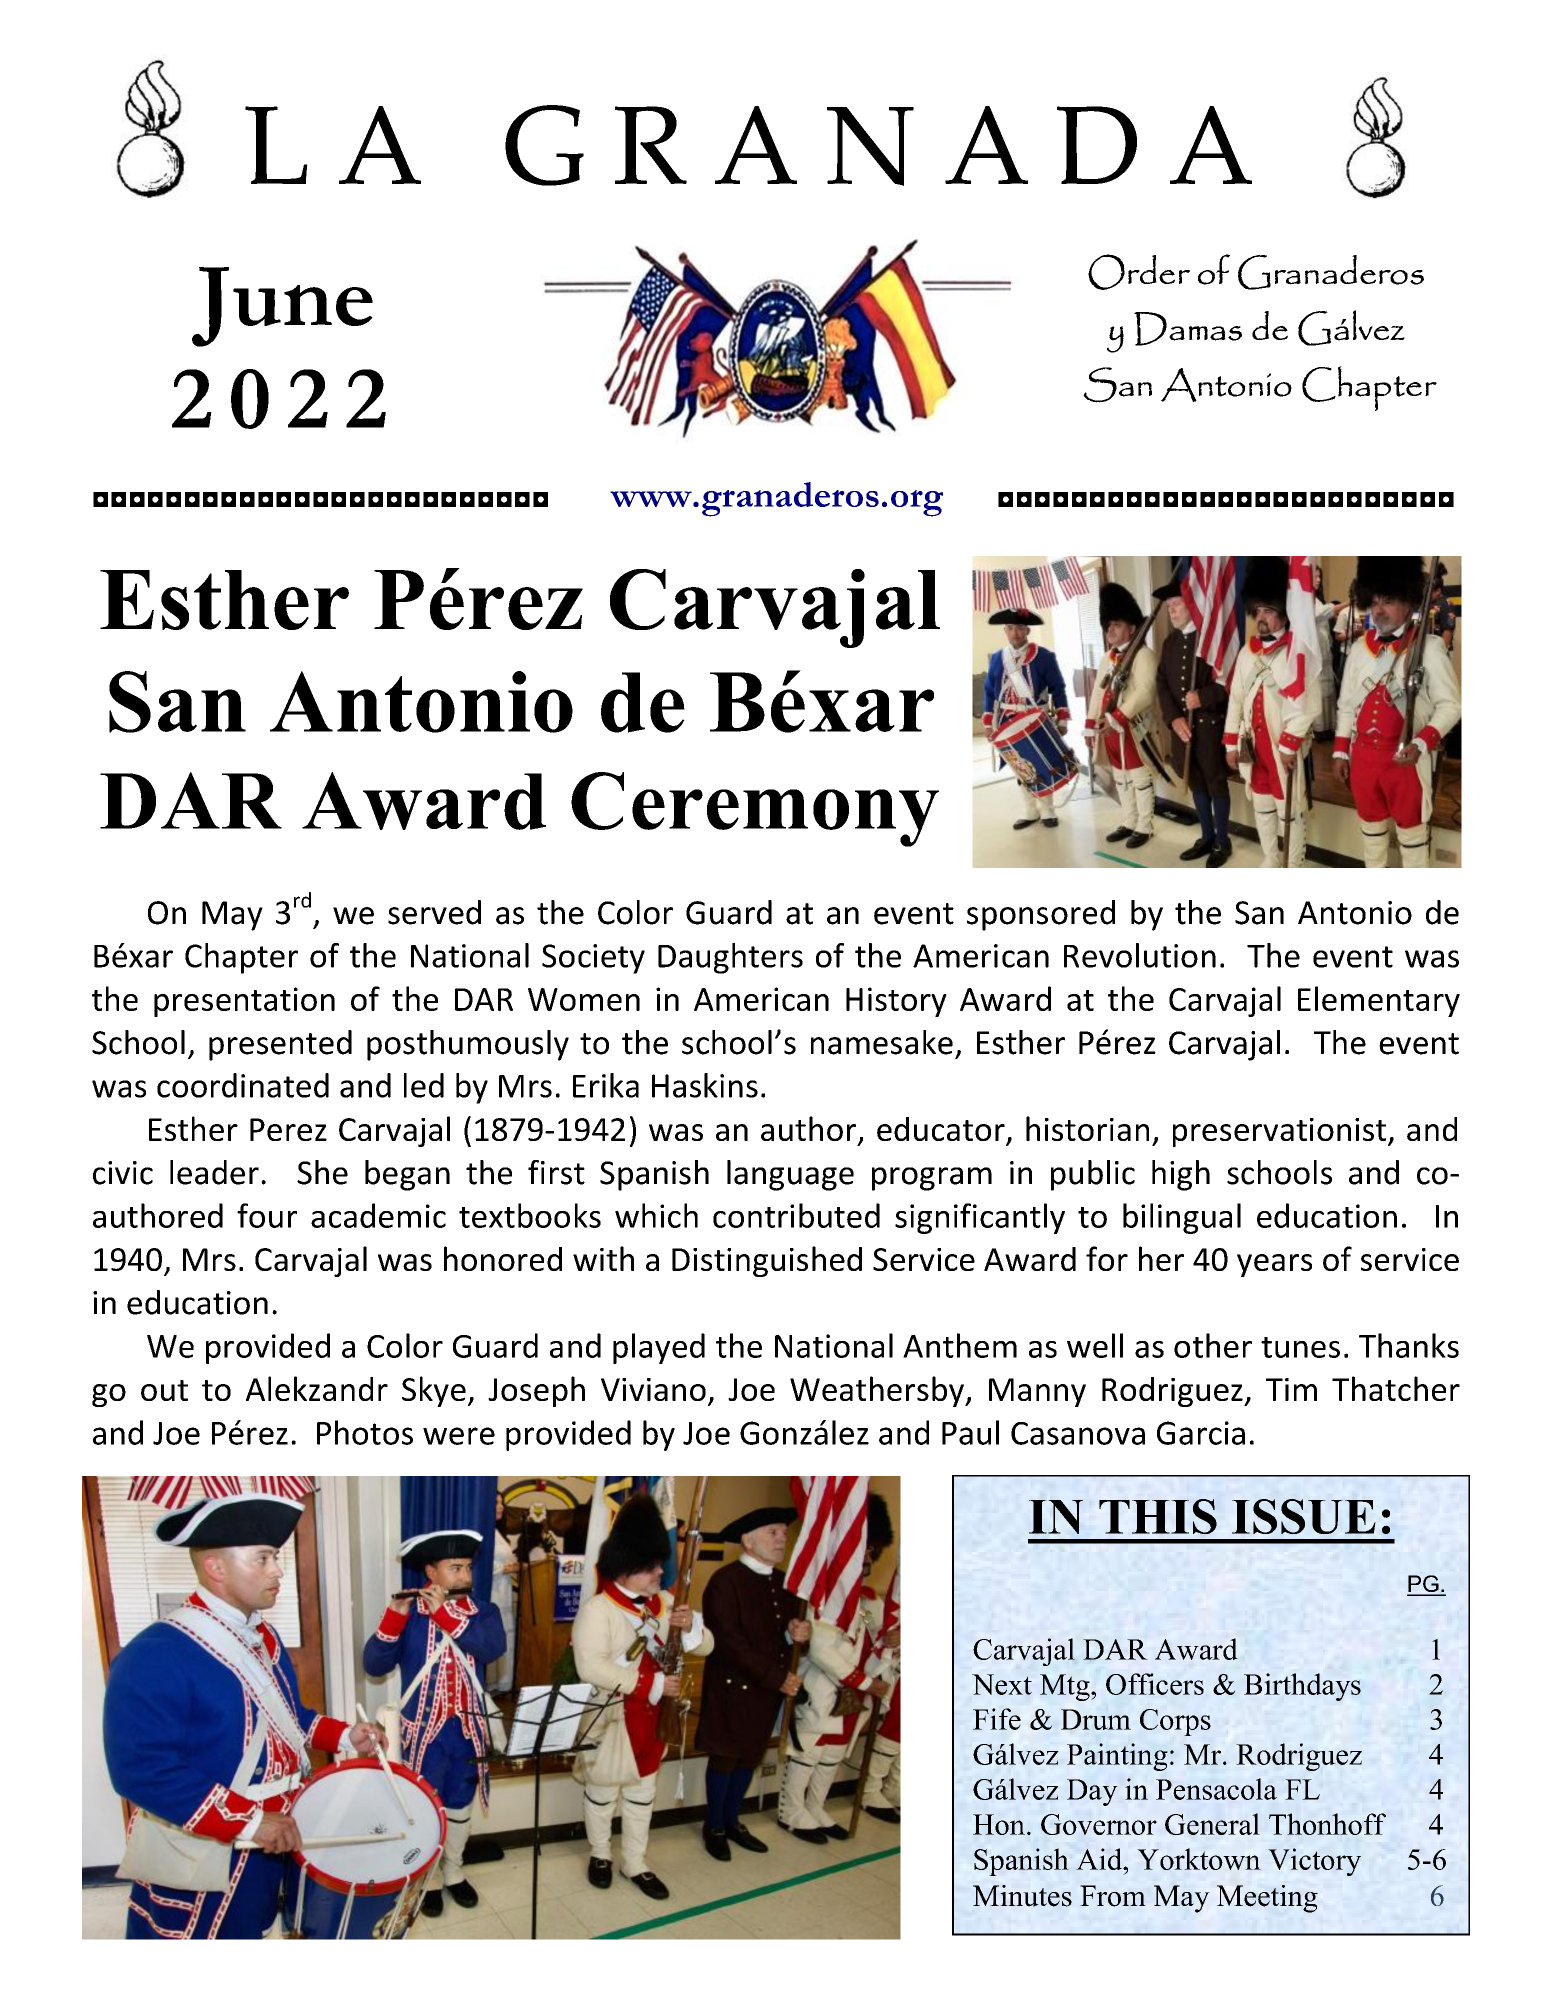 This screenshot has width=1553, height=2010. I want to click on coordinated, so click(243, 1085).
